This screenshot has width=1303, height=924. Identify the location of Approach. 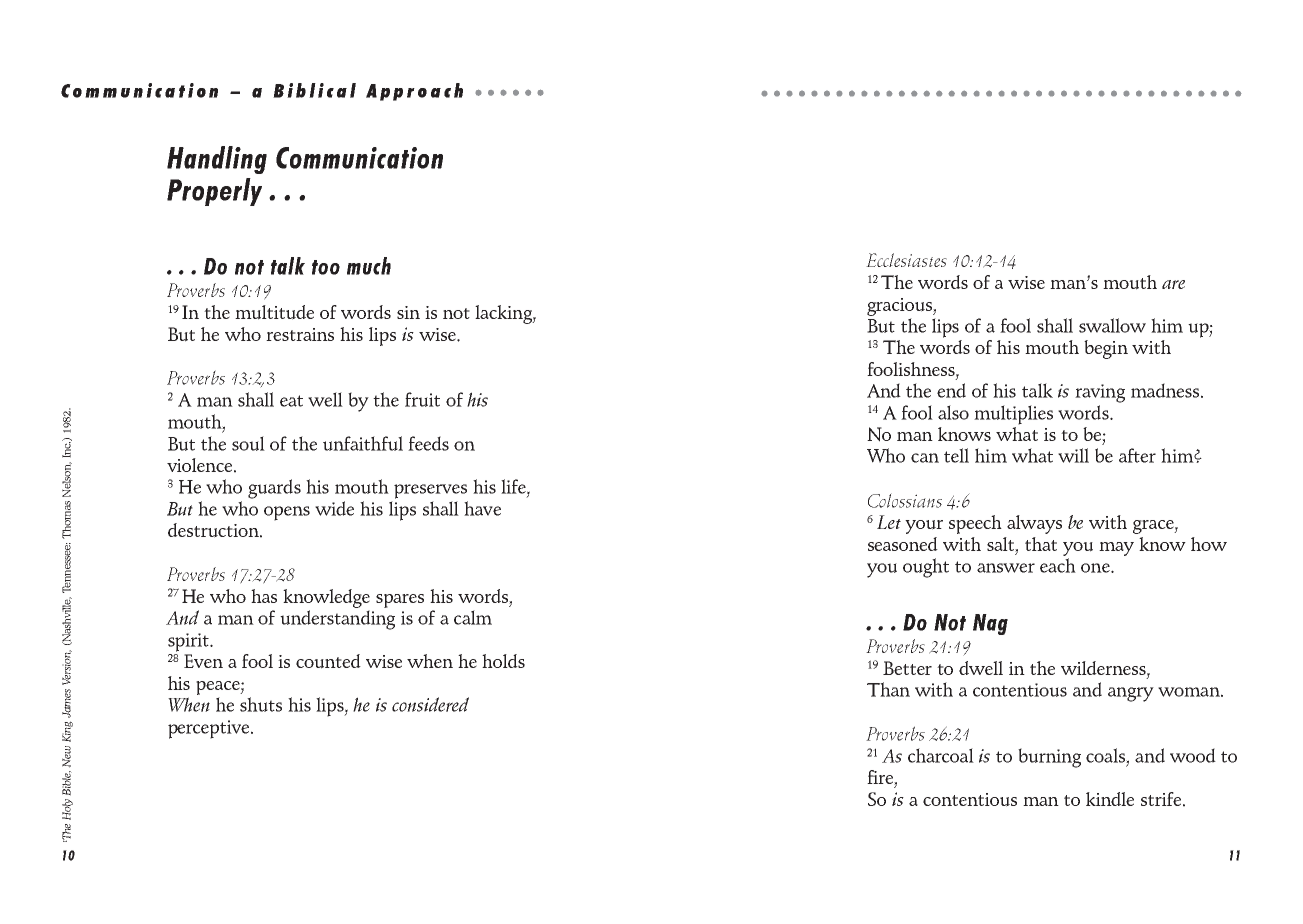
(414, 92).
